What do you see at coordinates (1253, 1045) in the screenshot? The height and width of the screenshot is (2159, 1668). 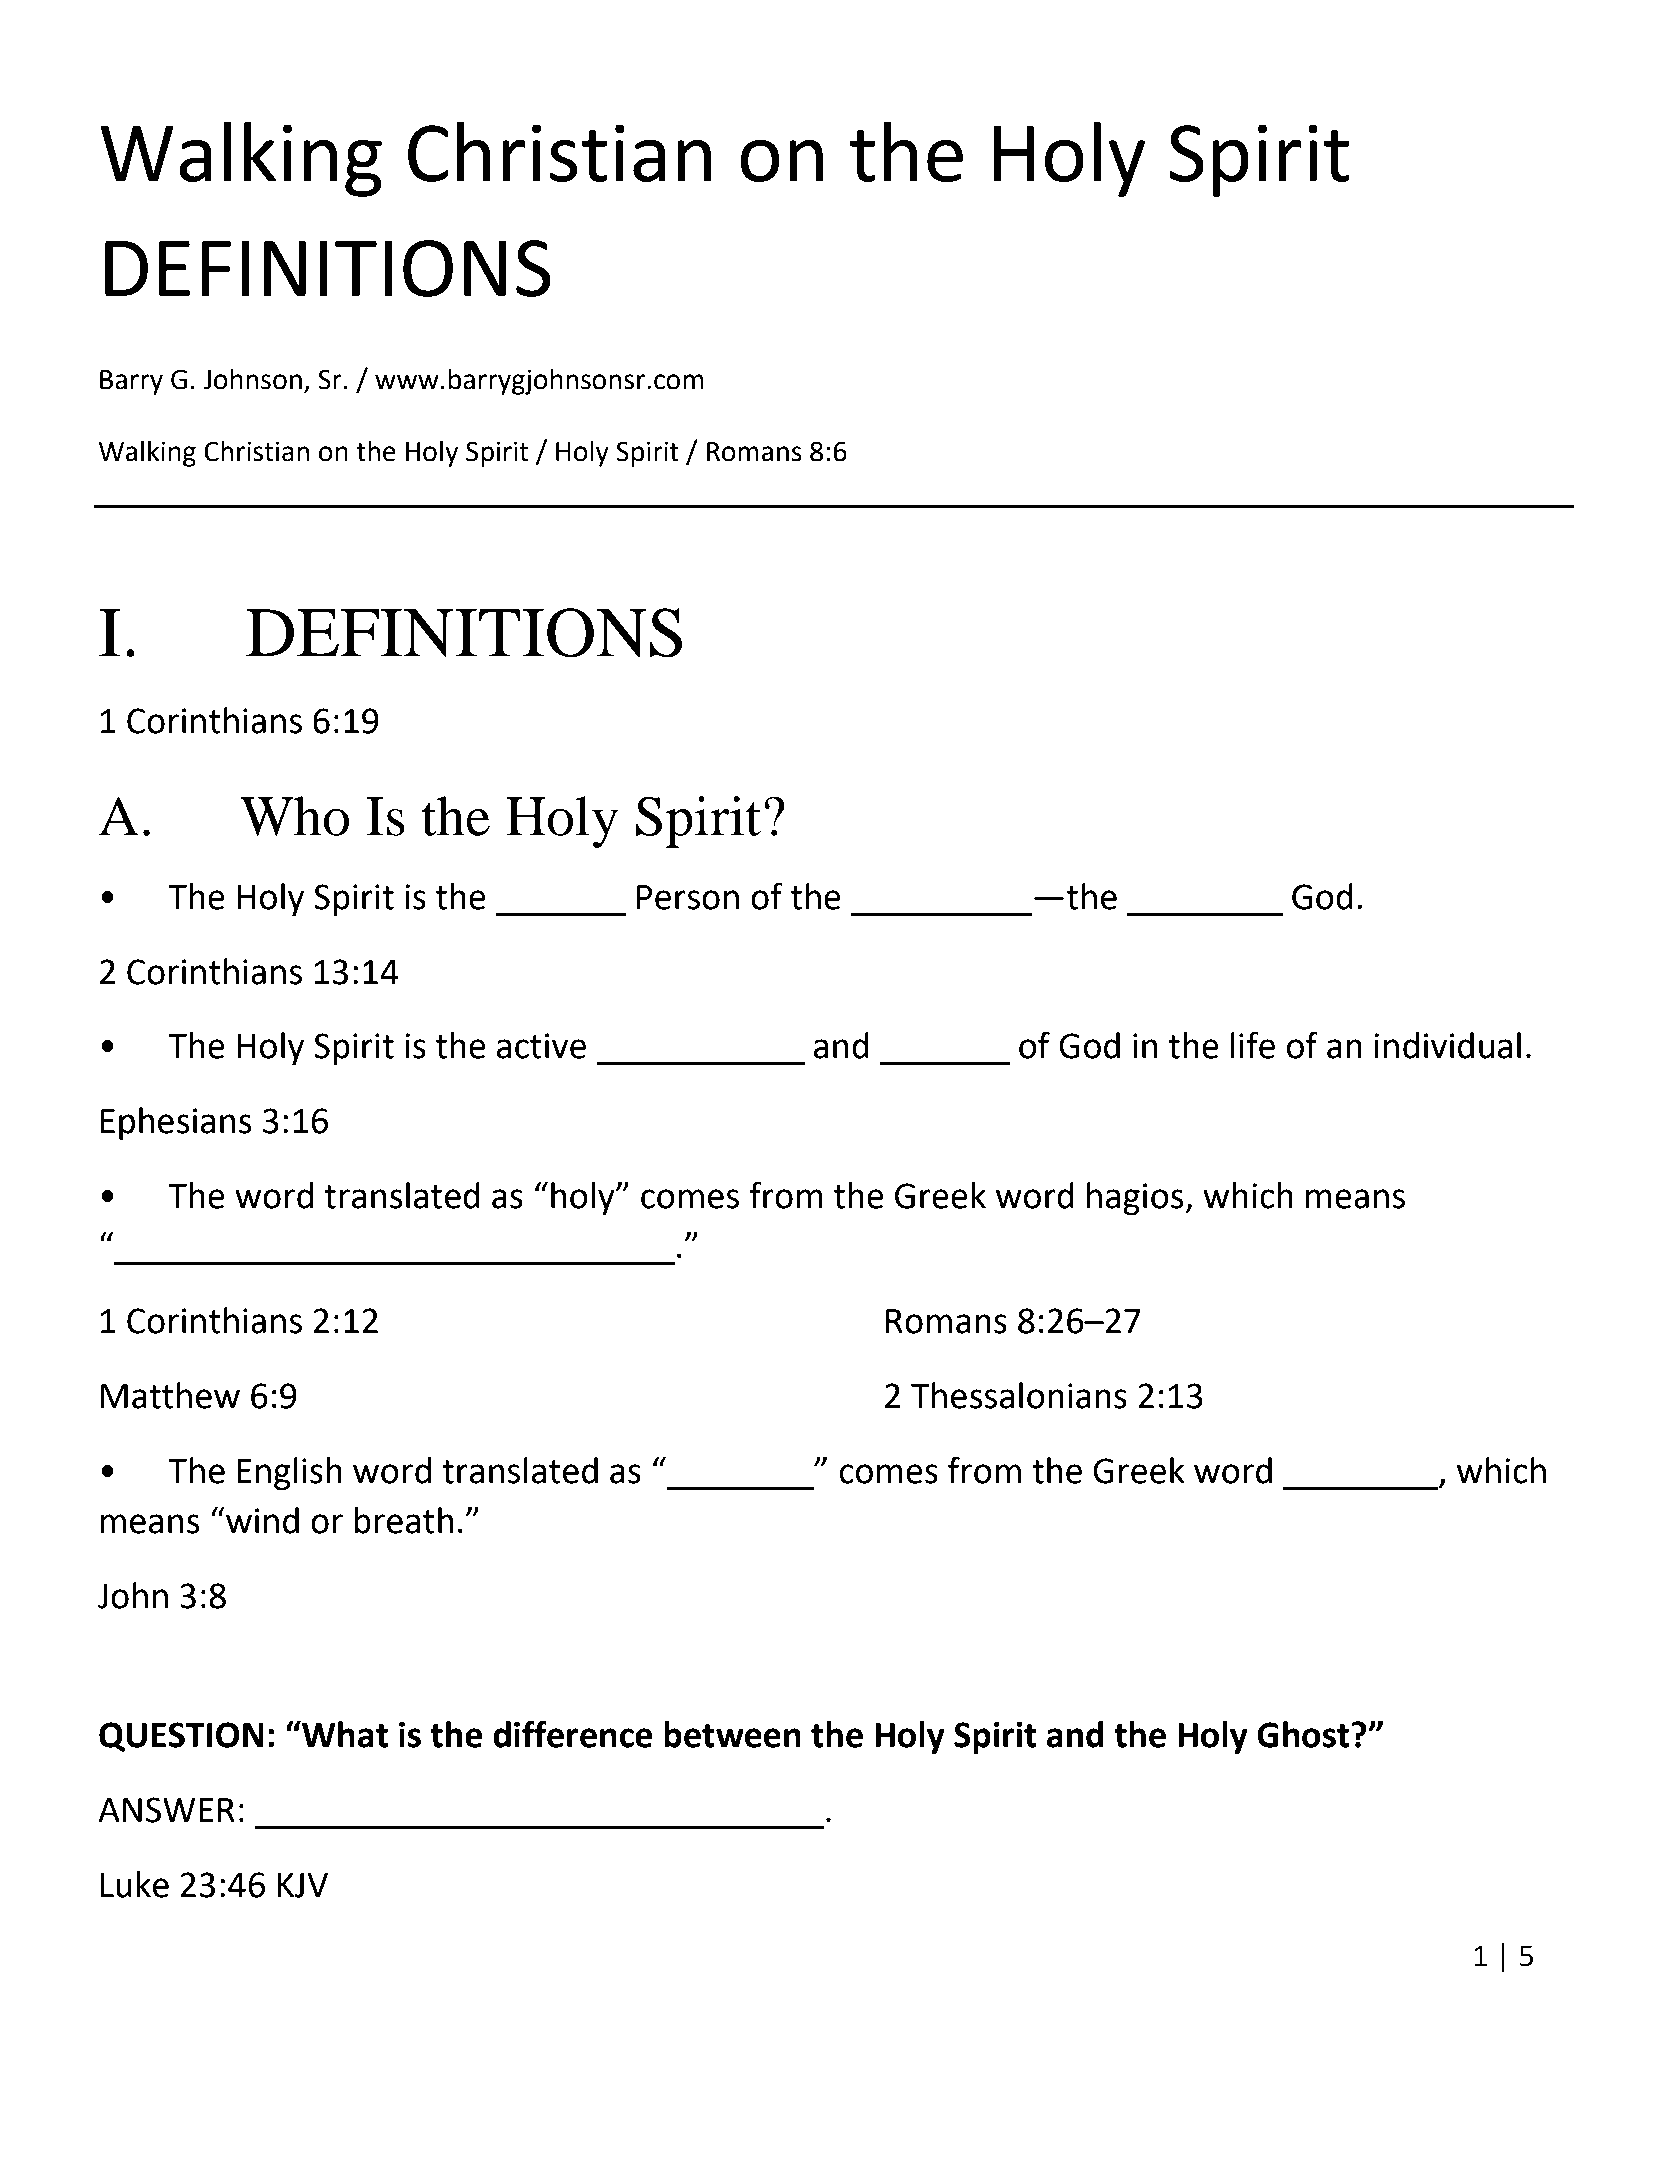 I see `life` at bounding box center [1253, 1045].
